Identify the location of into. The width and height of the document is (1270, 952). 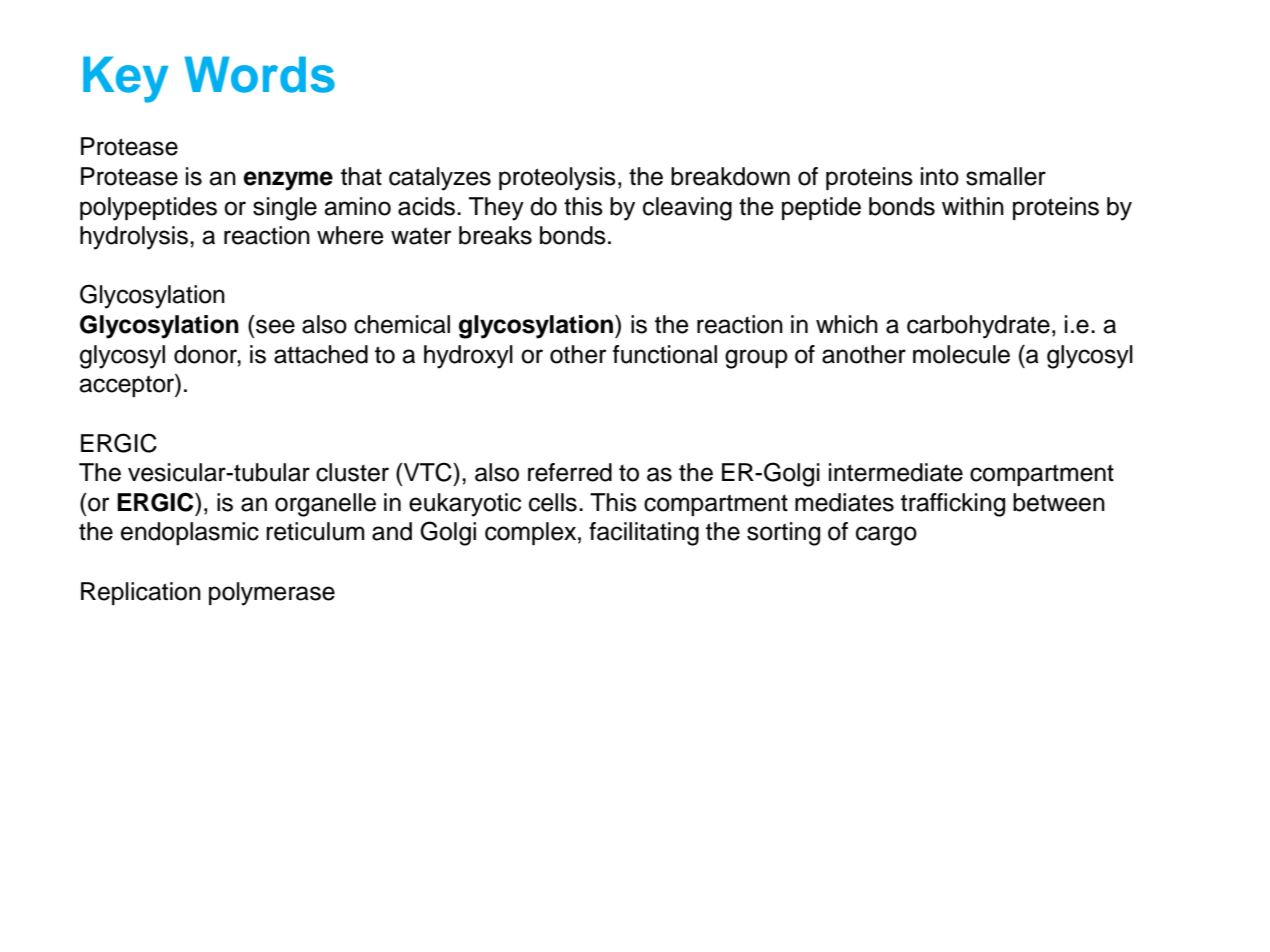
(940, 176).
